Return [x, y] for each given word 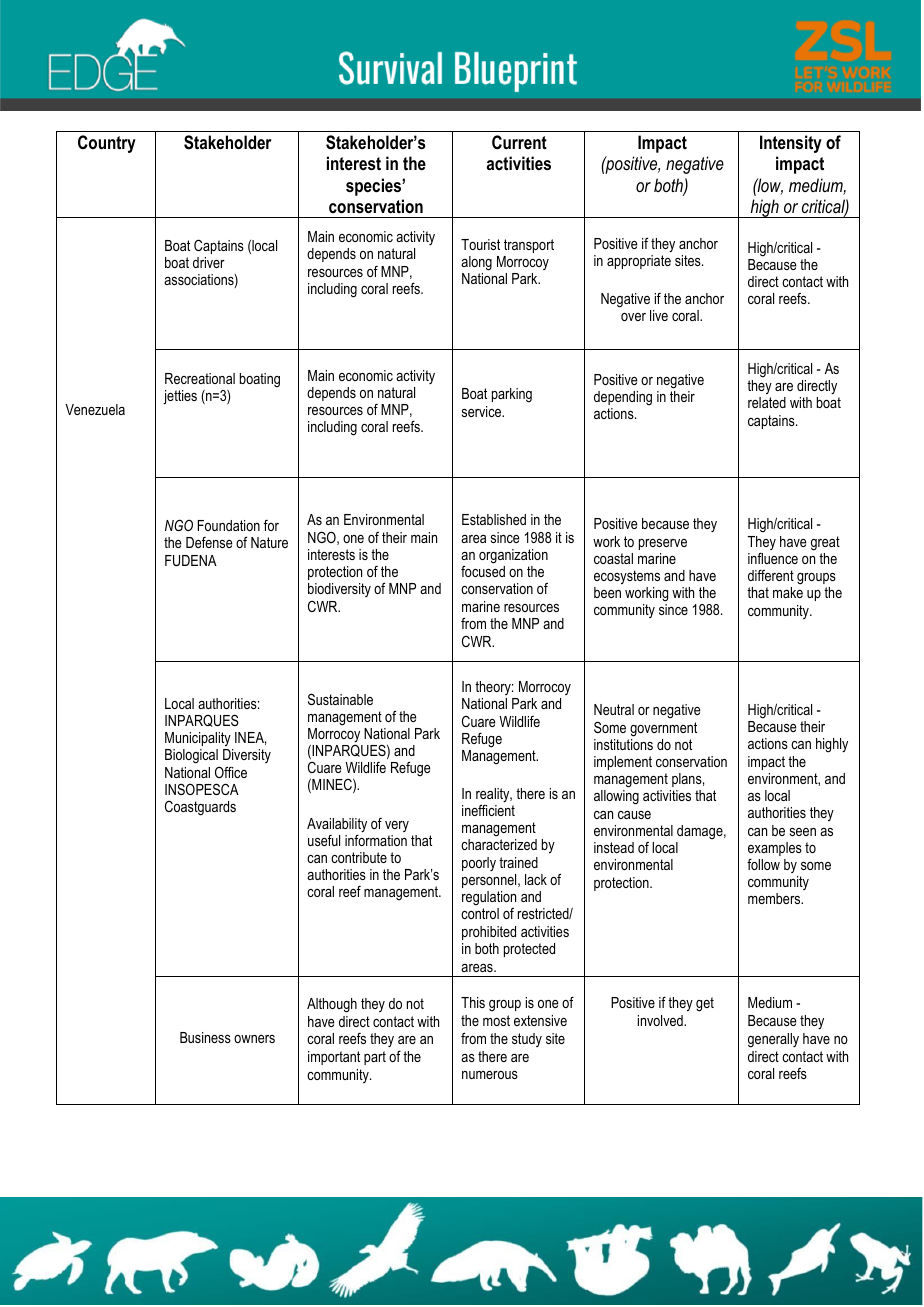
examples [775, 850]
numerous [490, 1075]
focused [483, 571]
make [788, 592]
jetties [180, 397]
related [767, 402]
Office [231, 772]
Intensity [791, 144]
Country [107, 144]
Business [205, 1037]
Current [519, 142]
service [483, 411]
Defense [209, 542]
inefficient [488, 810]
